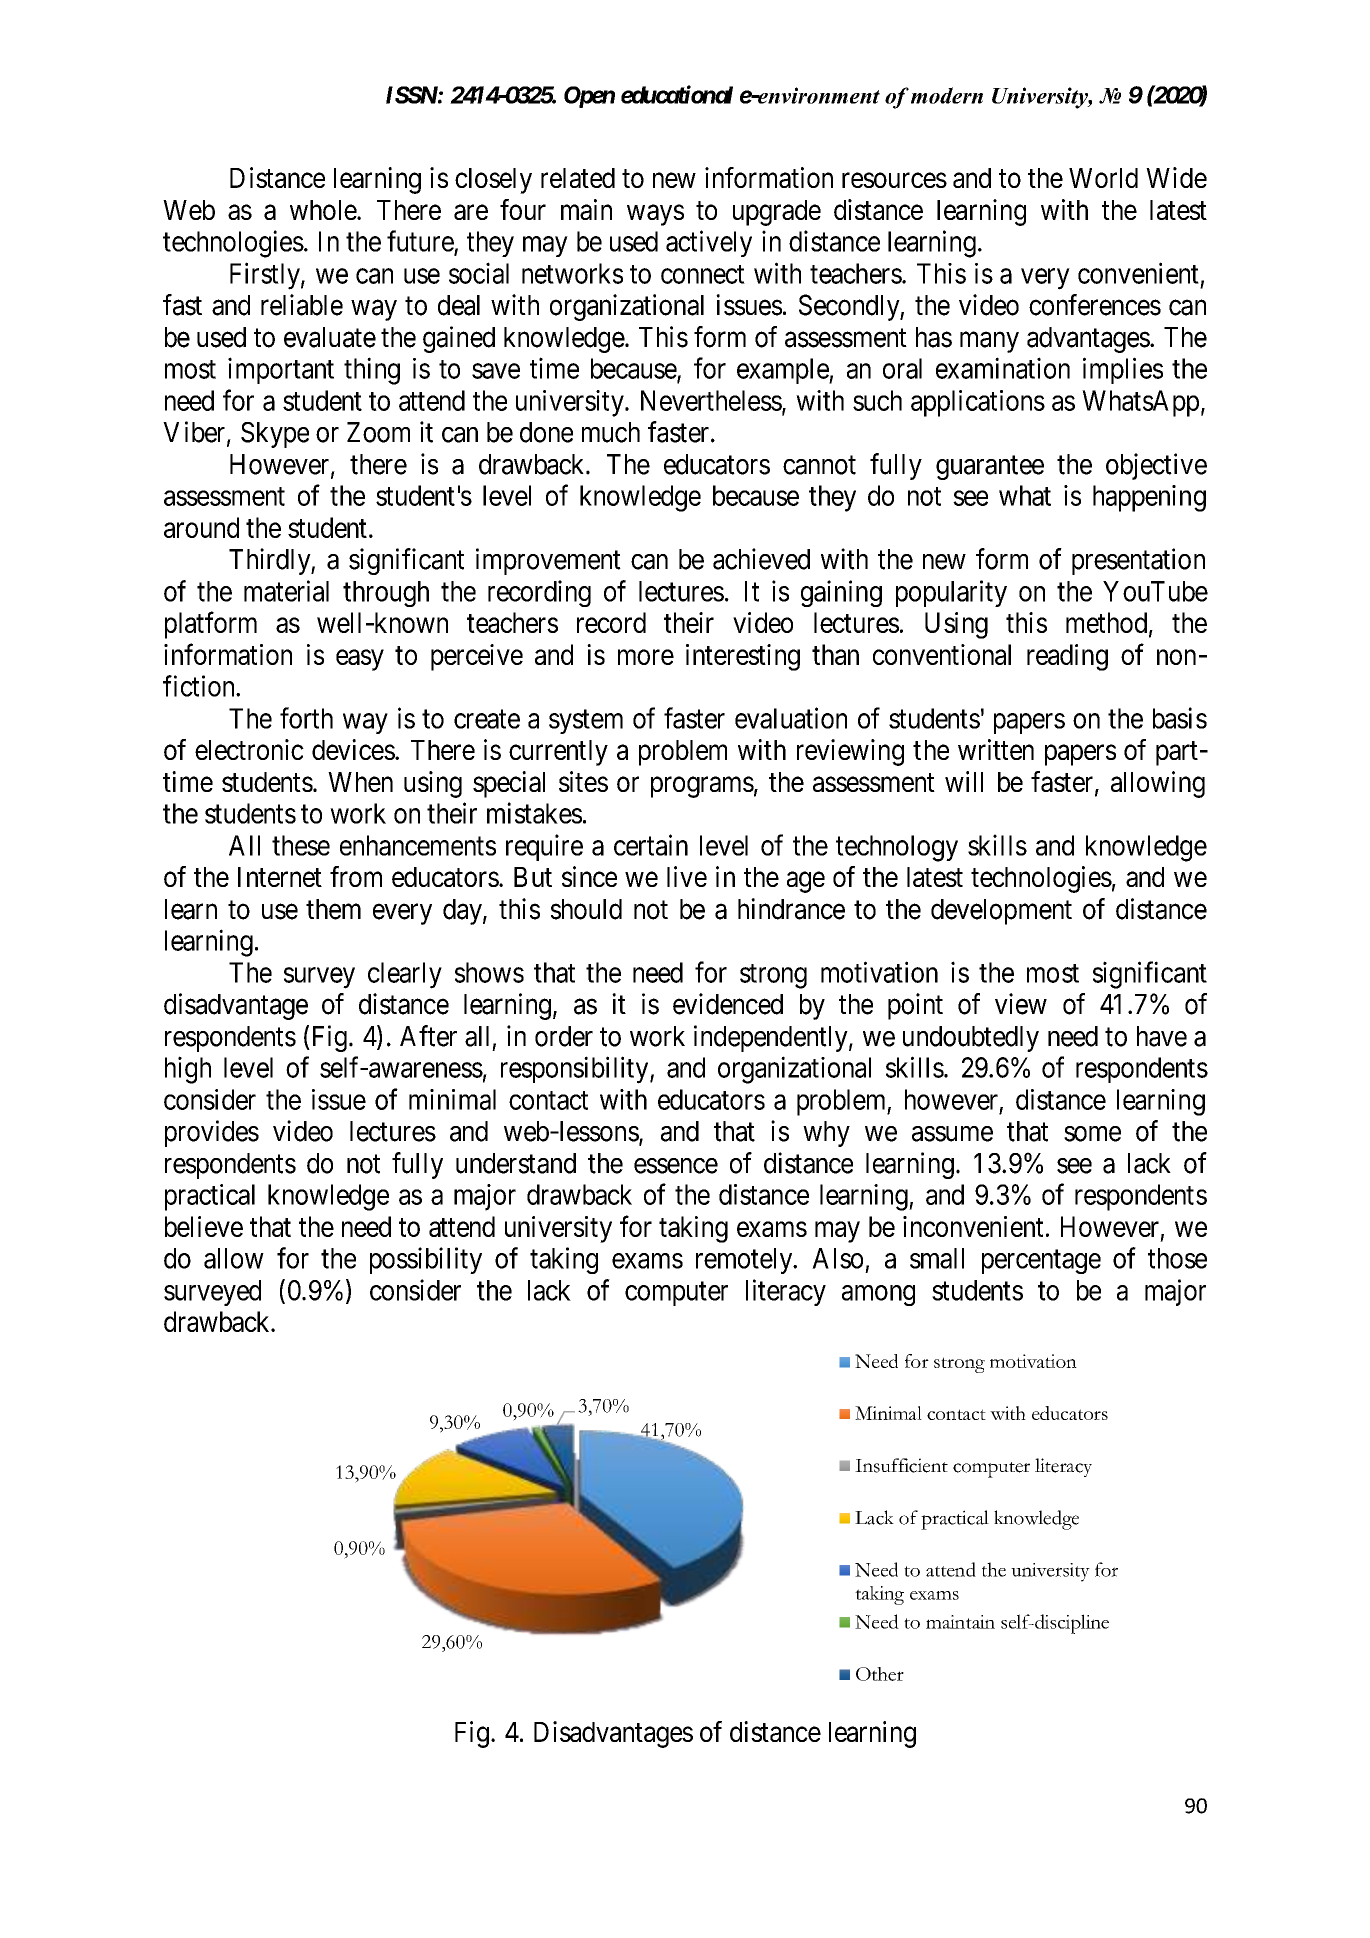 This screenshot has height=1938, width=1370. What do you see at coordinates (426, 1260) in the screenshot?
I see `possibility` at bounding box center [426, 1260].
